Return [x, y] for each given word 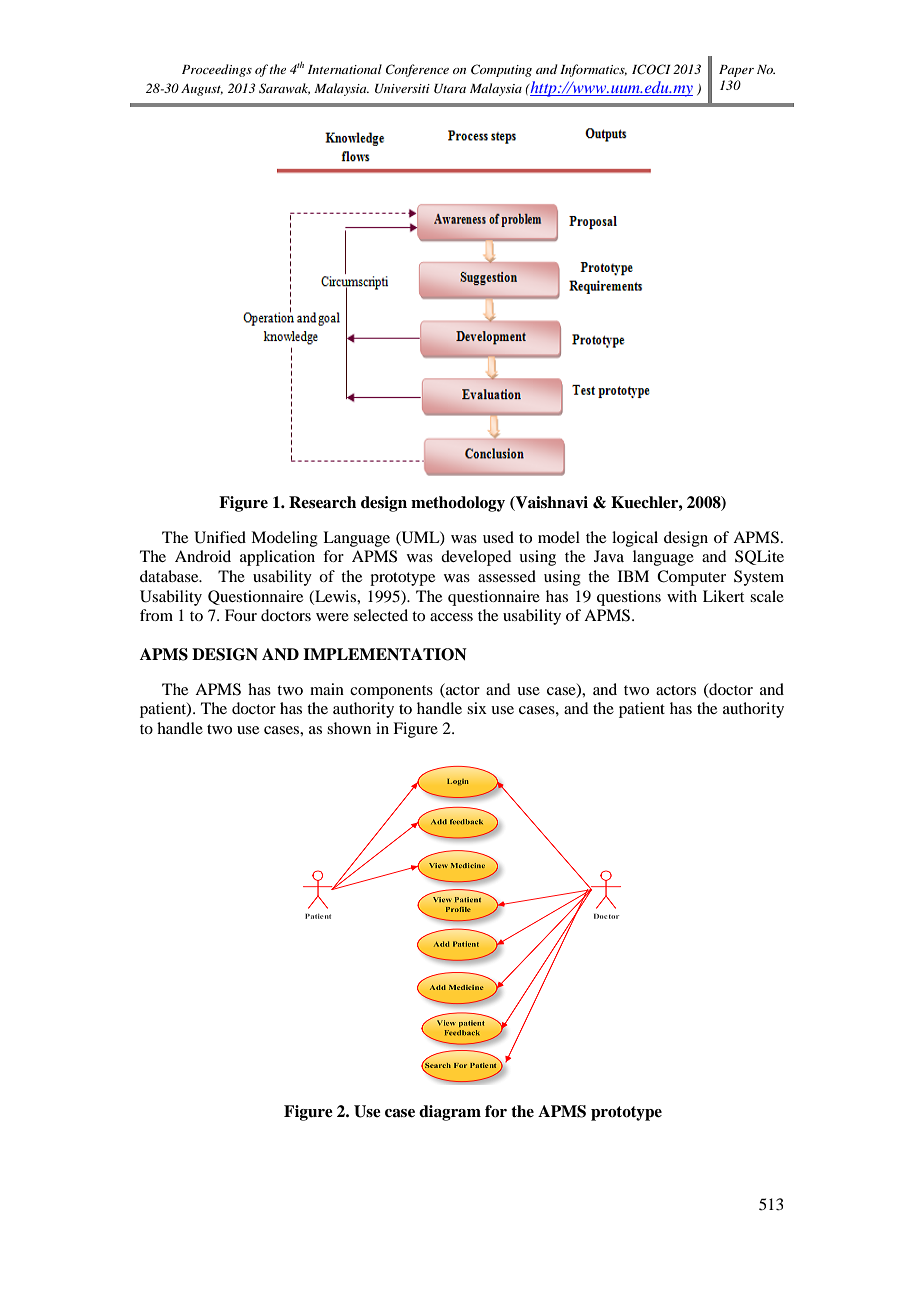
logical [635, 539]
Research [322, 502]
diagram [450, 1113]
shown [349, 728]
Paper [736, 71]
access [451, 617]
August [202, 90]
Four [241, 615]
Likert [723, 596]
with [682, 596]
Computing [501, 70]
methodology [458, 504]
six [477, 708]
